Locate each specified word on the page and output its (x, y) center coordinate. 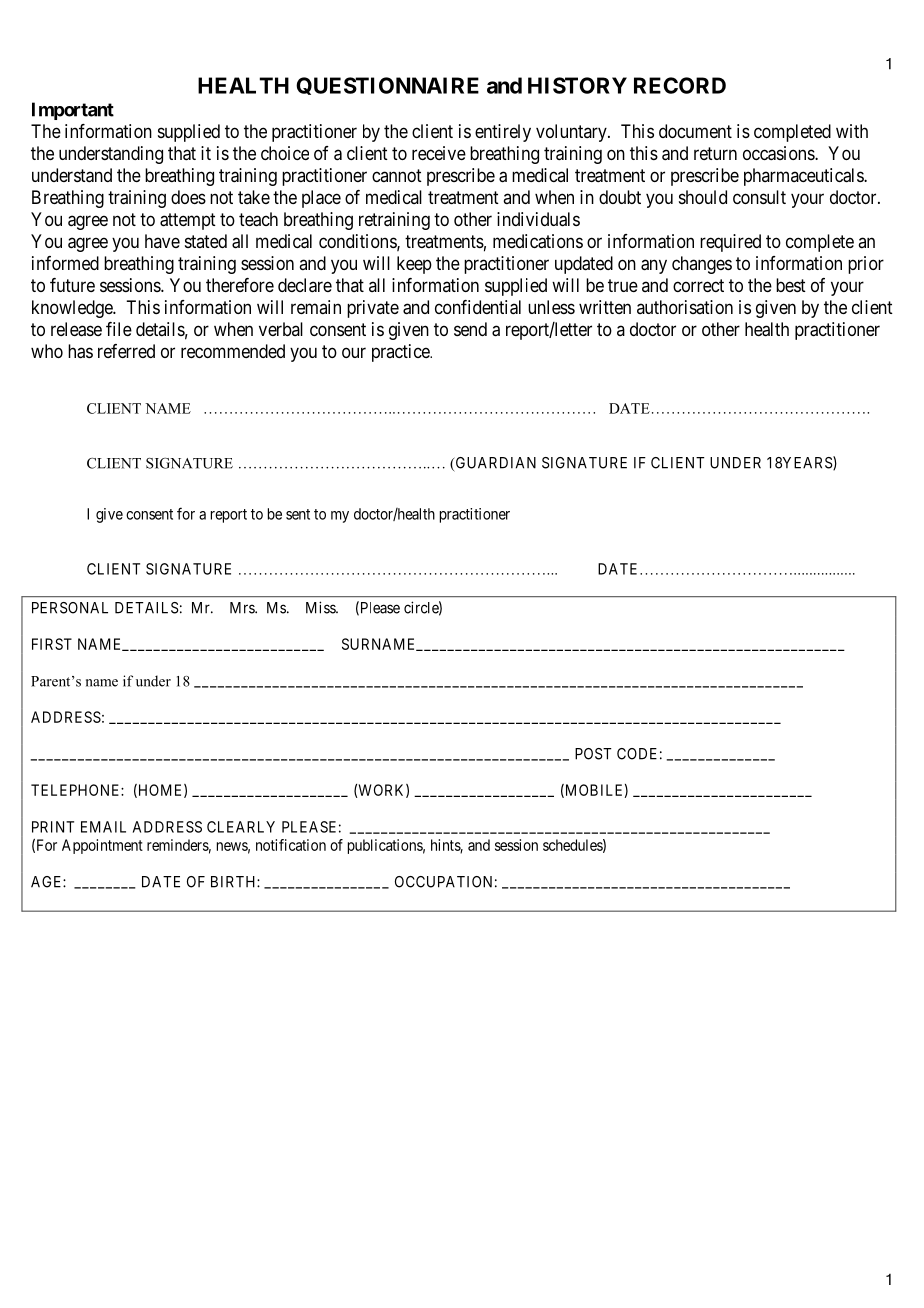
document (695, 131)
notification (291, 845)
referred (126, 351)
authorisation (685, 307)
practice (401, 353)
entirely (503, 133)
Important (73, 111)
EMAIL (103, 827)
